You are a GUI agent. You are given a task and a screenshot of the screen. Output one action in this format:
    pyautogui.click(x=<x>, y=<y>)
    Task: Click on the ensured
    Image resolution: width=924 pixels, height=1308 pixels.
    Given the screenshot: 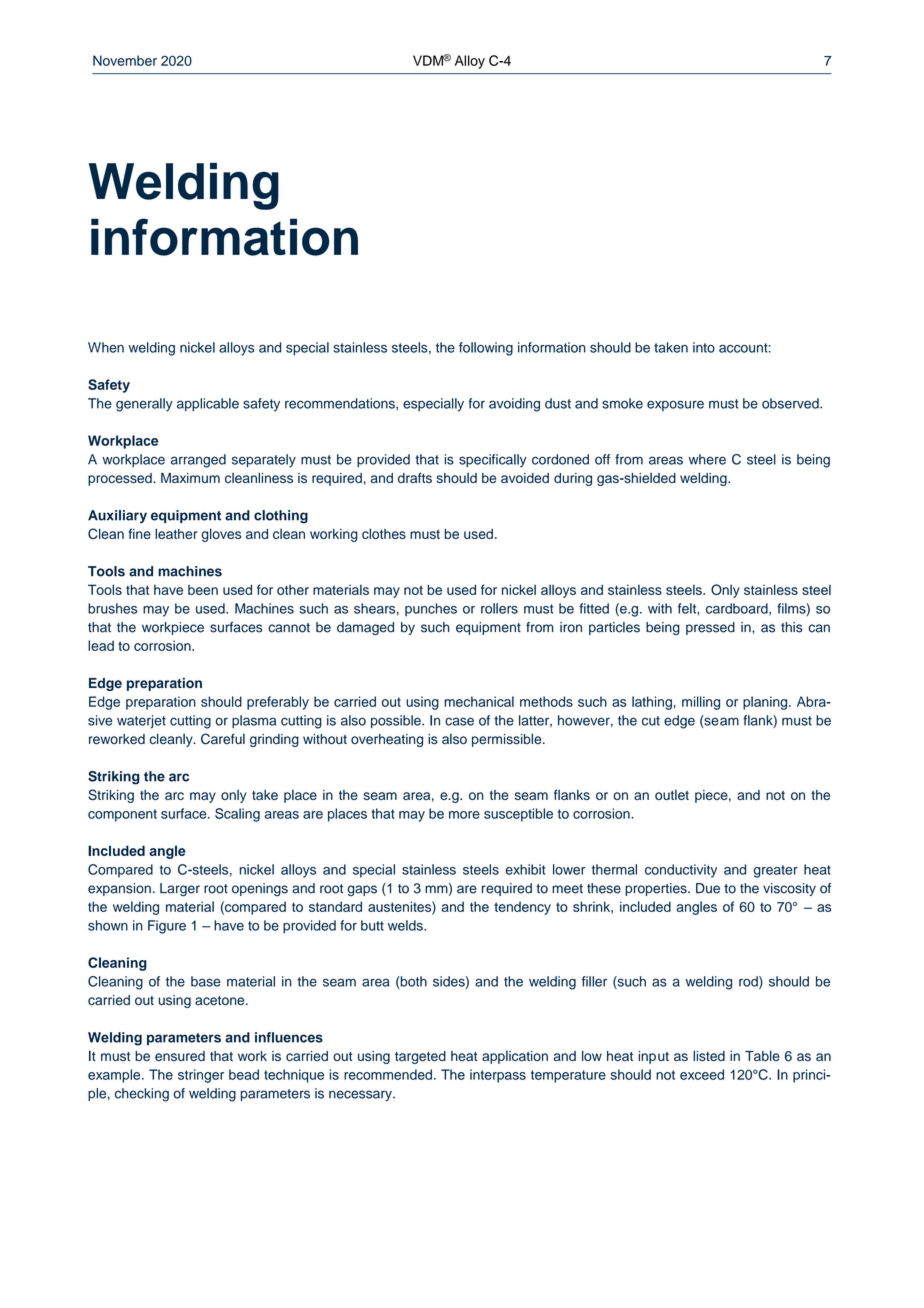 What is the action you would take?
    pyautogui.click(x=180, y=1056)
